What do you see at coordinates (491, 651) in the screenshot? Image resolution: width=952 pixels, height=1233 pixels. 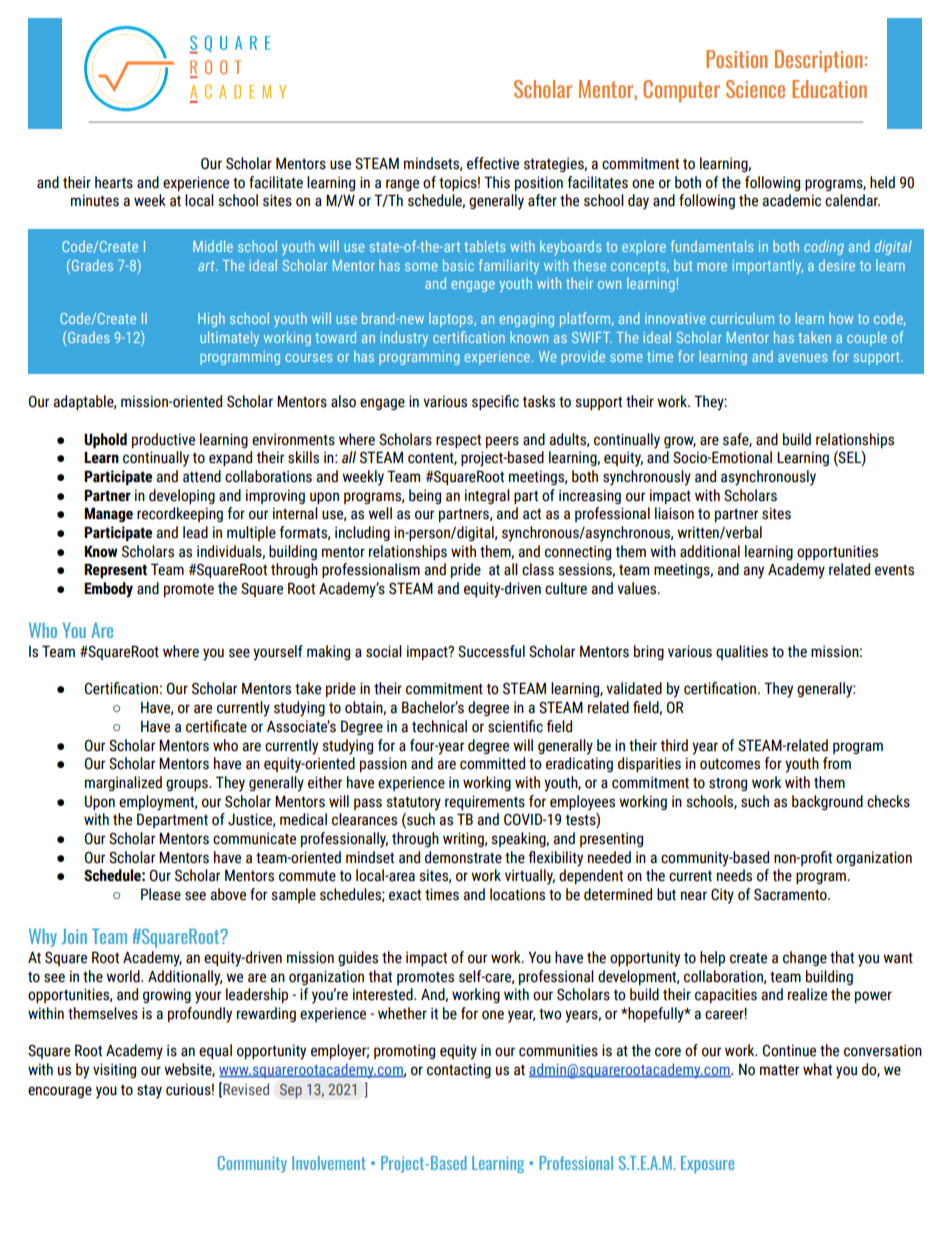 I see `Successful` at bounding box center [491, 651].
